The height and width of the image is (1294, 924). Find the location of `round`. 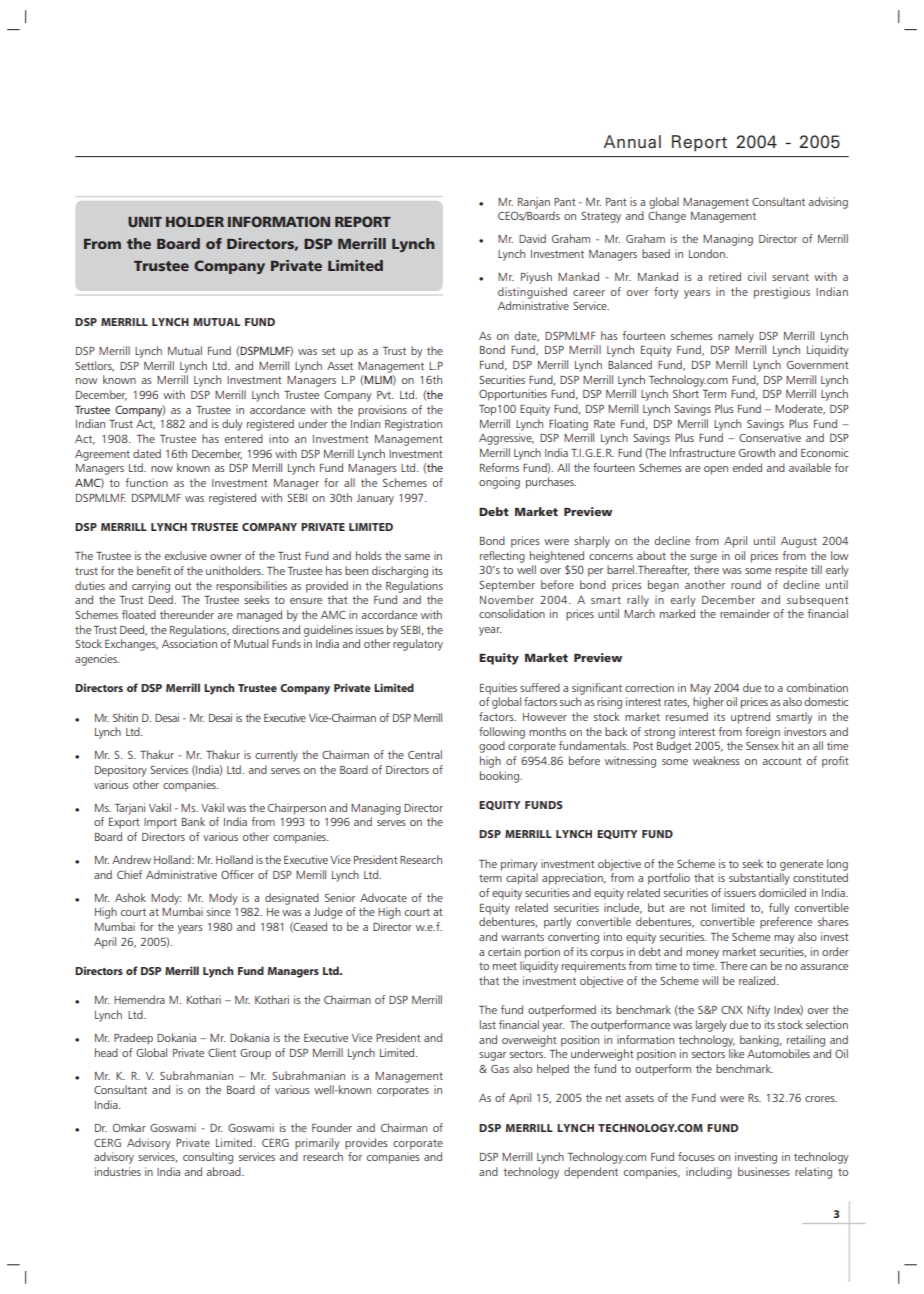

round is located at coordinates (746, 584).
